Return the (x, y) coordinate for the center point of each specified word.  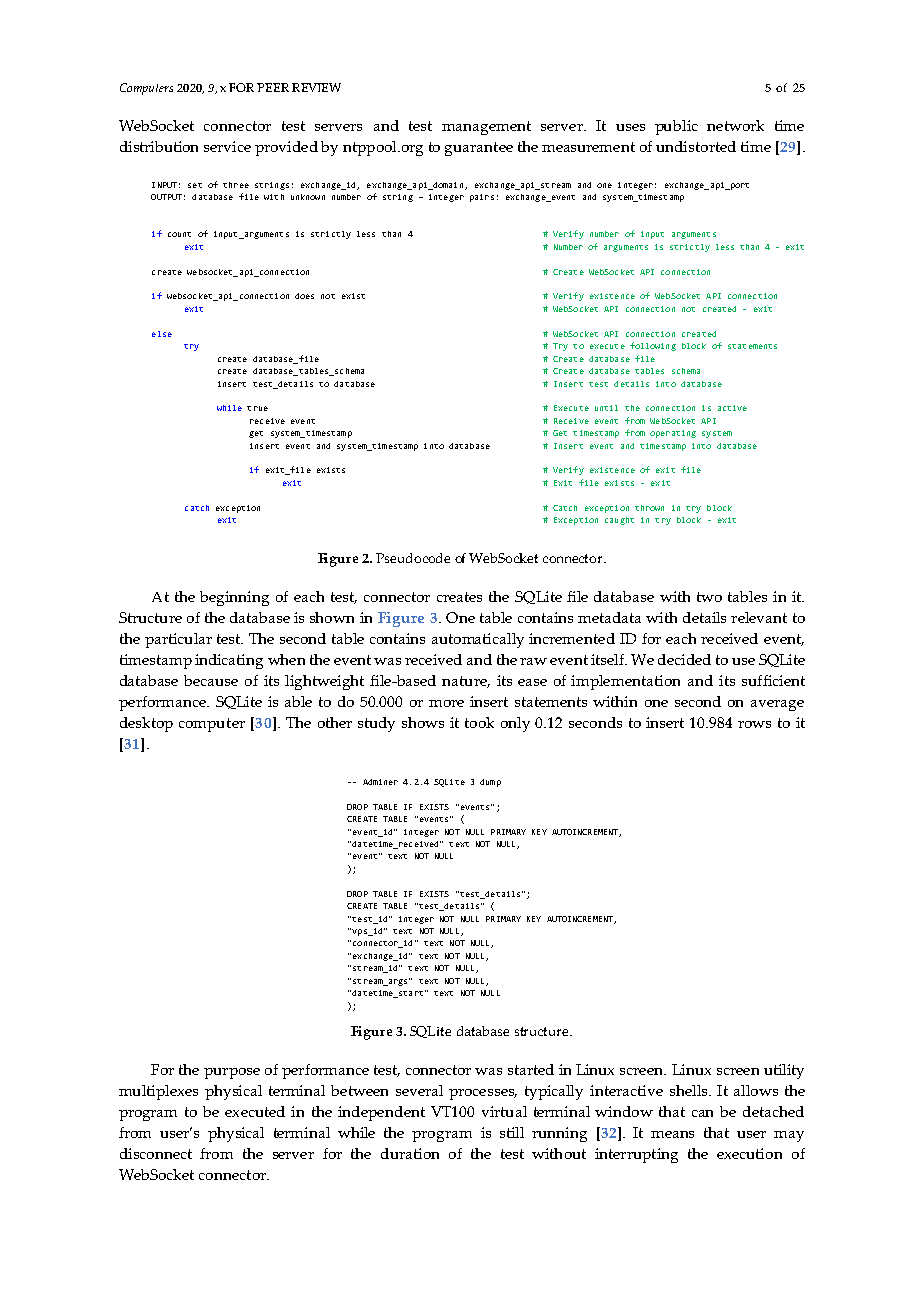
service (227, 146)
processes (483, 1094)
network (735, 125)
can (702, 1113)
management (486, 128)
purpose (232, 1073)
